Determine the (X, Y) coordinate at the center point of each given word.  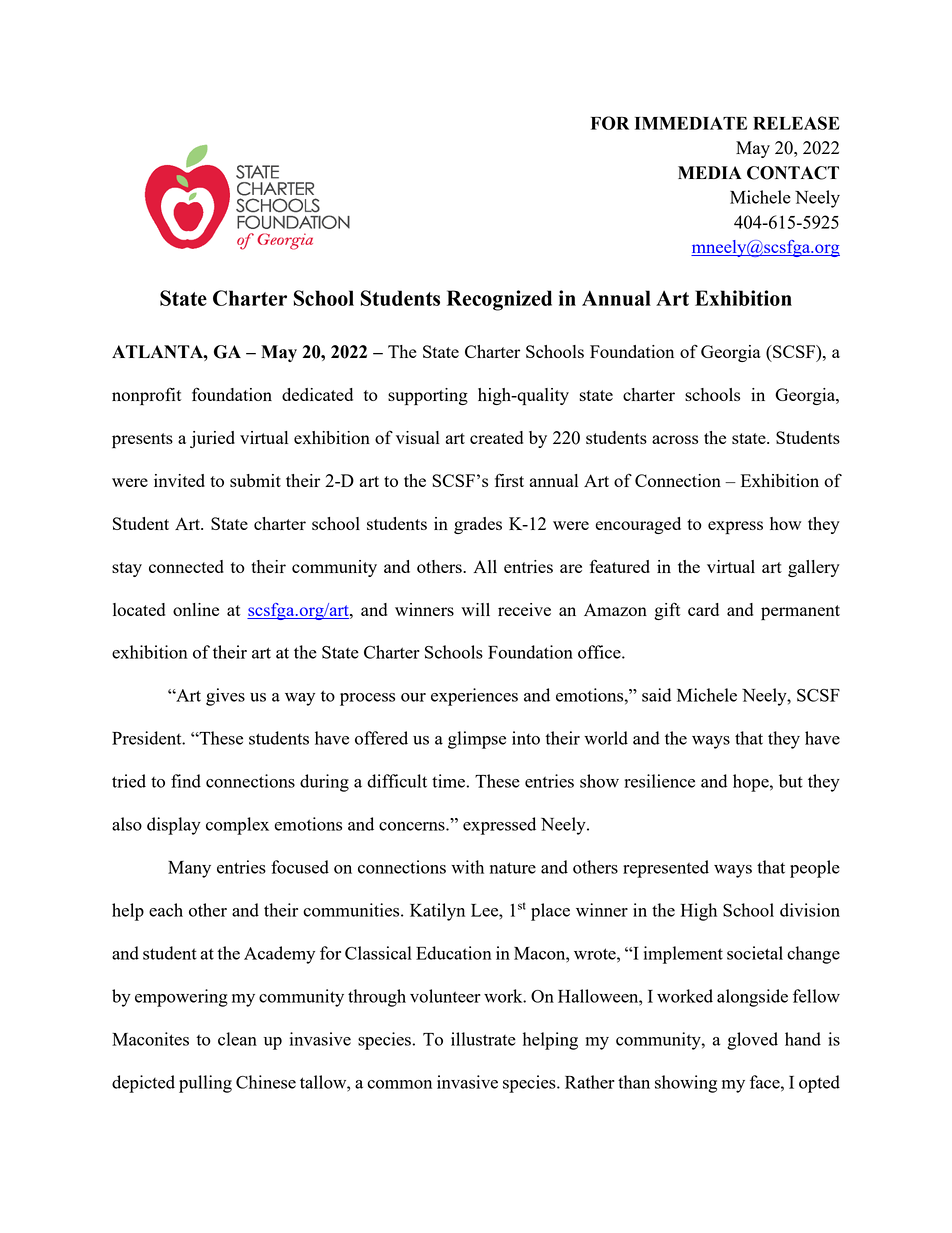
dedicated (317, 394)
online (196, 609)
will (475, 609)
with (467, 867)
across (675, 439)
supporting (428, 397)
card (703, 609)
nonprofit (147, 396)
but (791, 781)
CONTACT (793, 173)
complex (237, 826)
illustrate (483, 1039)
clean (237, 1039)
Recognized (499, 300)
